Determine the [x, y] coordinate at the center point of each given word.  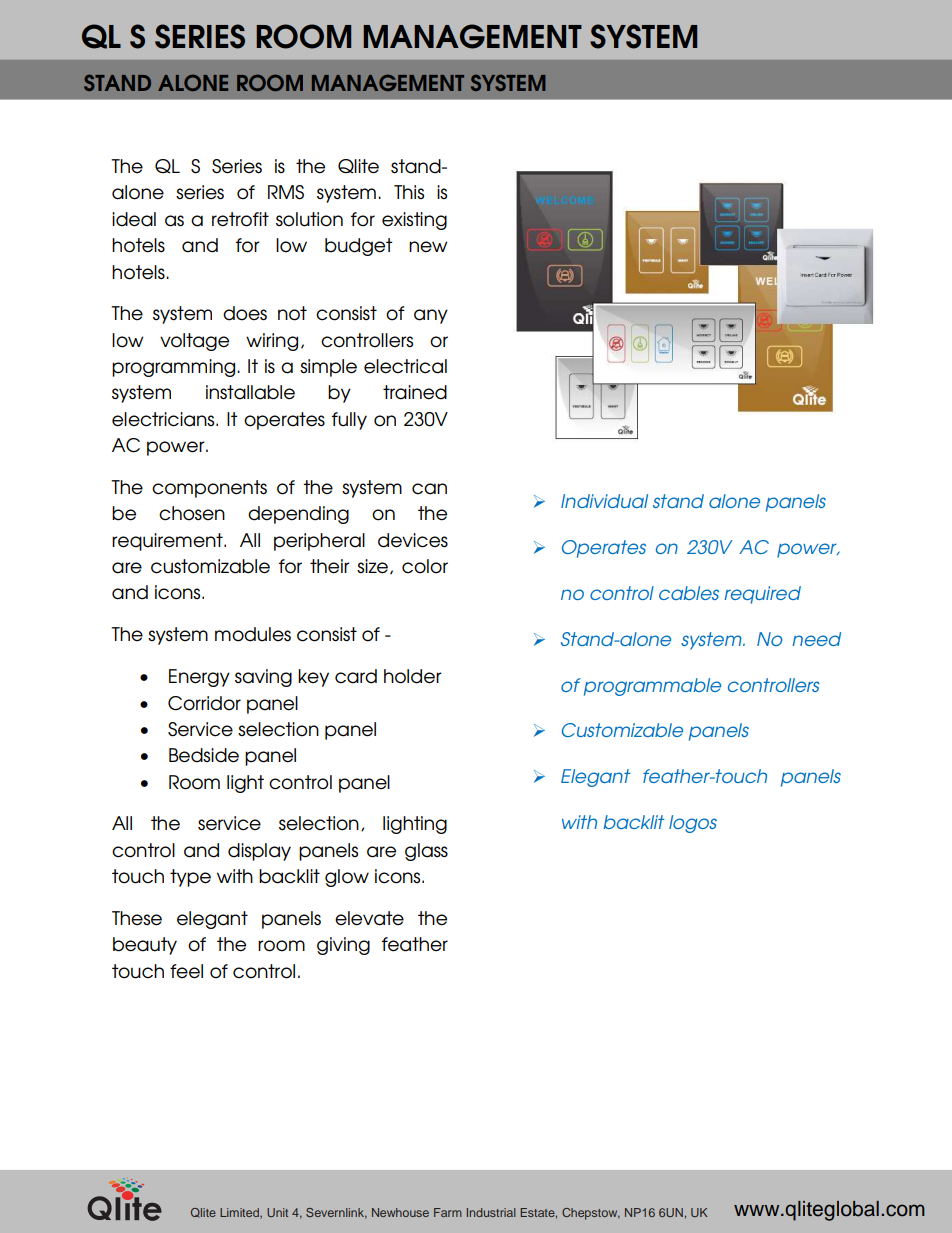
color [425, 566]
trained [415, 392]
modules [253, 634]
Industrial [491, 1212]
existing [414, 221]
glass [426, 852]
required [763, 595]
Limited [240, 1213]
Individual [604, 501]
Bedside [204, 755]
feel [186, 971]
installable [250, 392]
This [409, 192]
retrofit [240, 219]
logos [693, 824]
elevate [369, 918]
